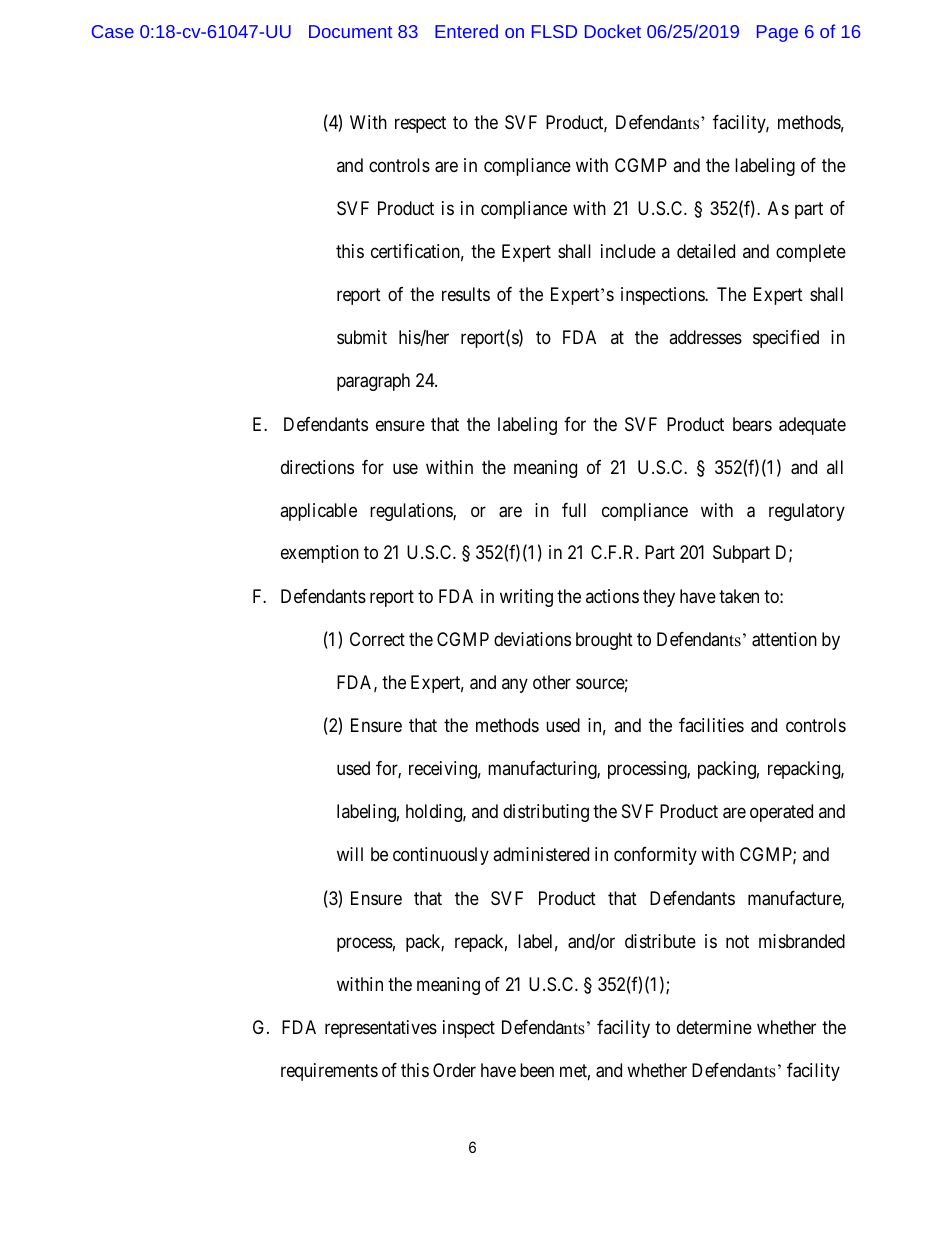 The width and height of the document is (952, 1233). Describe the element at coordinates (466, 31) in the document. I see `Entered` at that location.
